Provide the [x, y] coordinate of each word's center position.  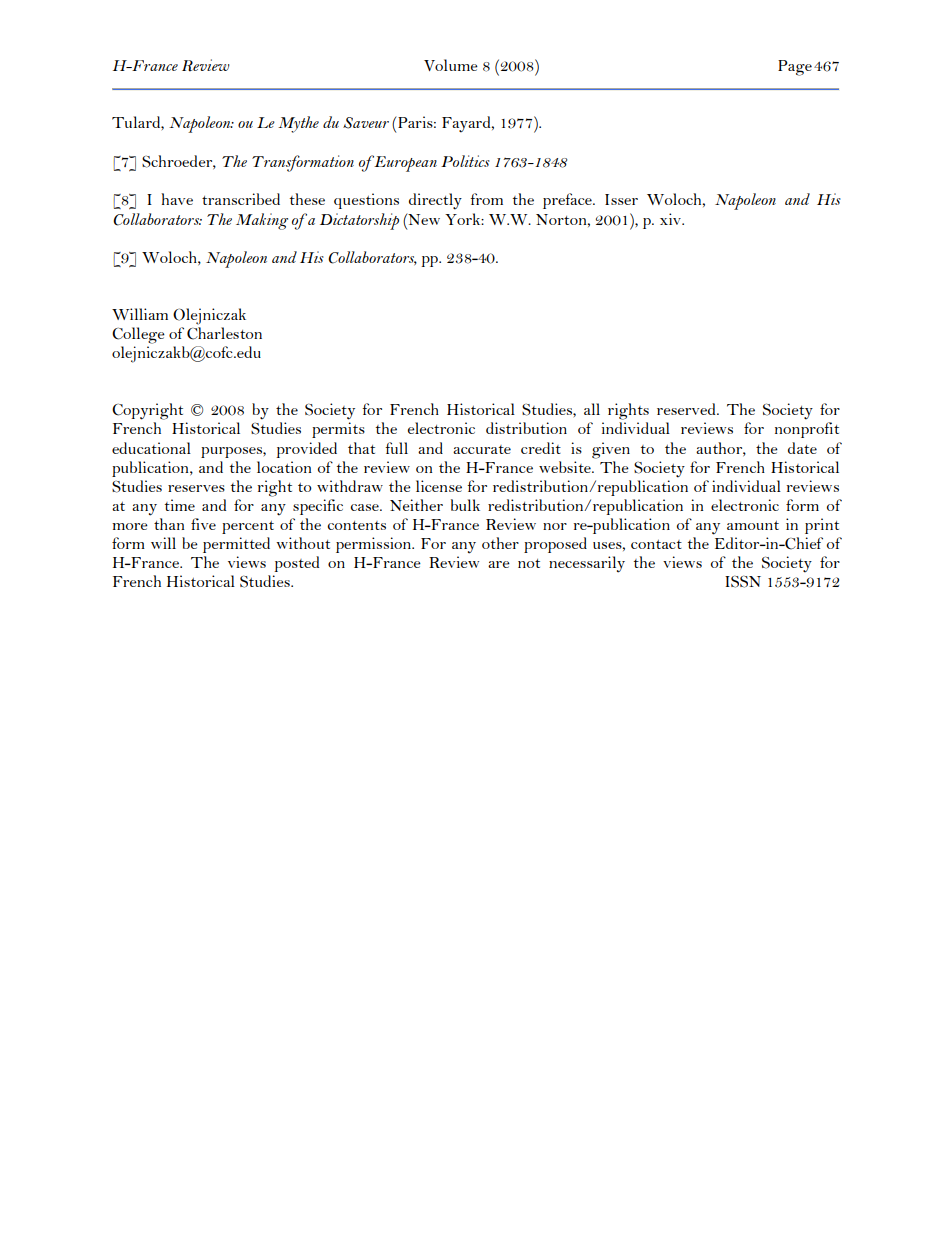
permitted [236, 545]
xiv [672, 219]
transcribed [241, 199]
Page [795, 68]
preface [568, 201]
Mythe [298, 124]
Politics [465, 161]
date [802, 448]
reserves [196, 488]
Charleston [224, 333]
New [423, 219]
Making [262, 221]
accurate [482, 449]
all [592, 409]
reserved [687, 409]
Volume [451, 65]
